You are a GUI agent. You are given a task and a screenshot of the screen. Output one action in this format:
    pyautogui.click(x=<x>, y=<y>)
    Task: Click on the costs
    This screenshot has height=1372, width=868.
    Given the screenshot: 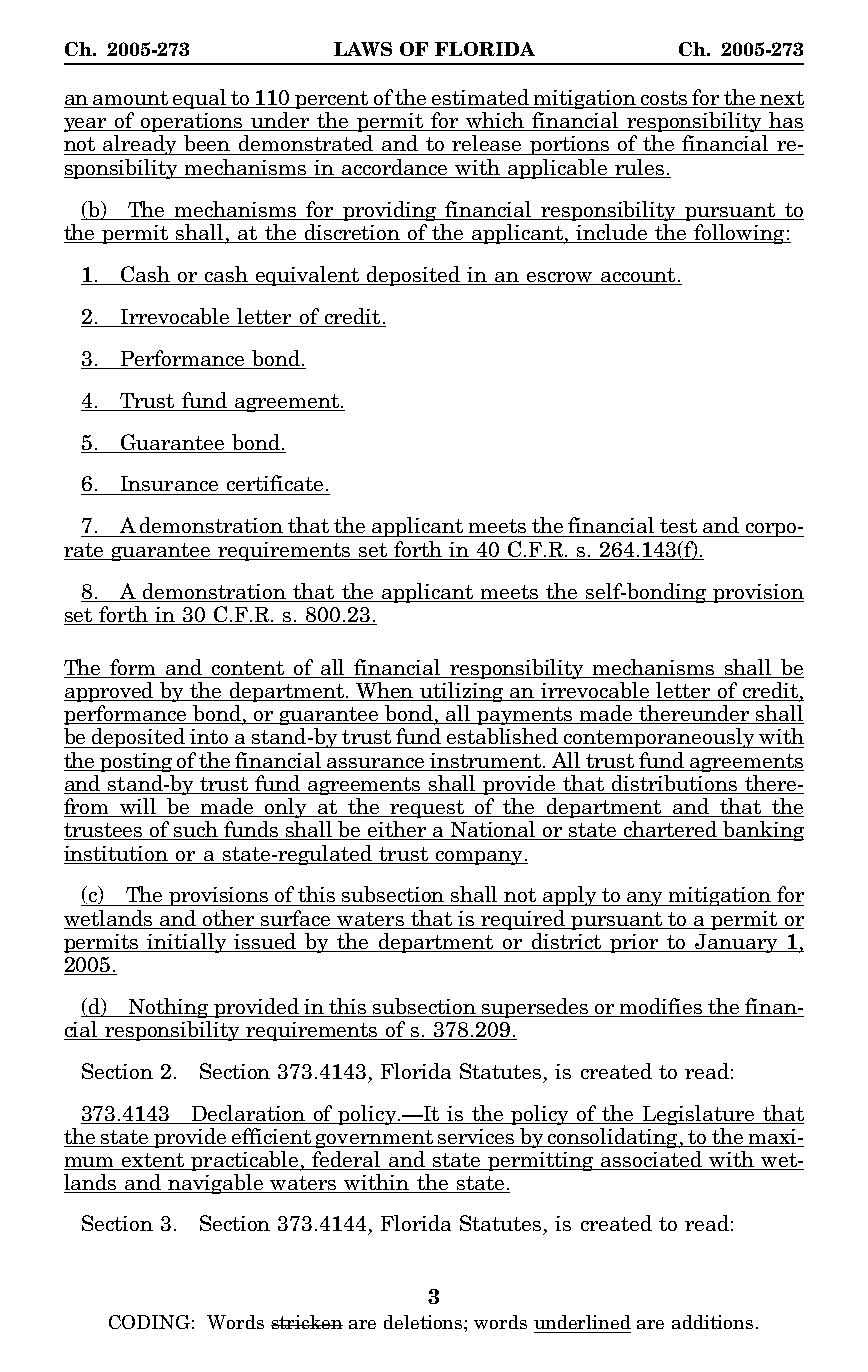 What is the action you would take?
    pyautogui.click(x=664, y=99)
